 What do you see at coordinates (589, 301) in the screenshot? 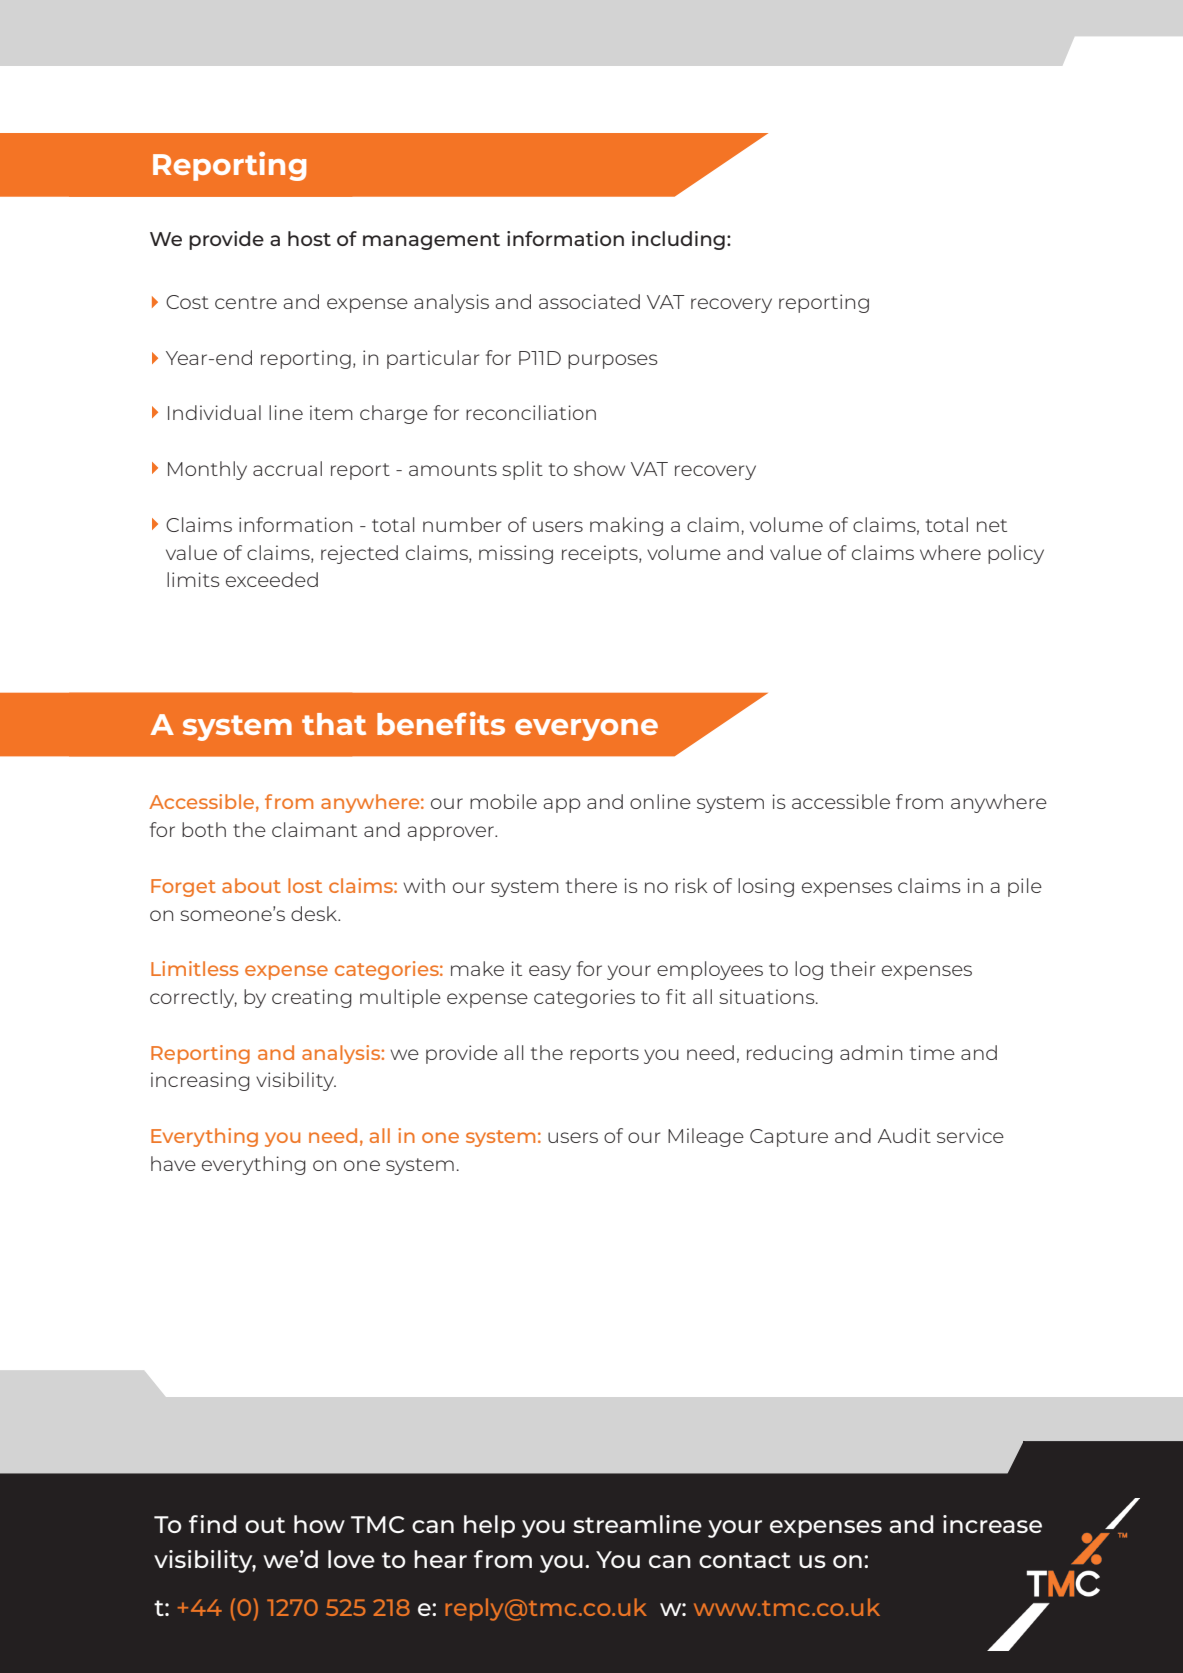
I see `associated` at bounding box center [589, 301].
